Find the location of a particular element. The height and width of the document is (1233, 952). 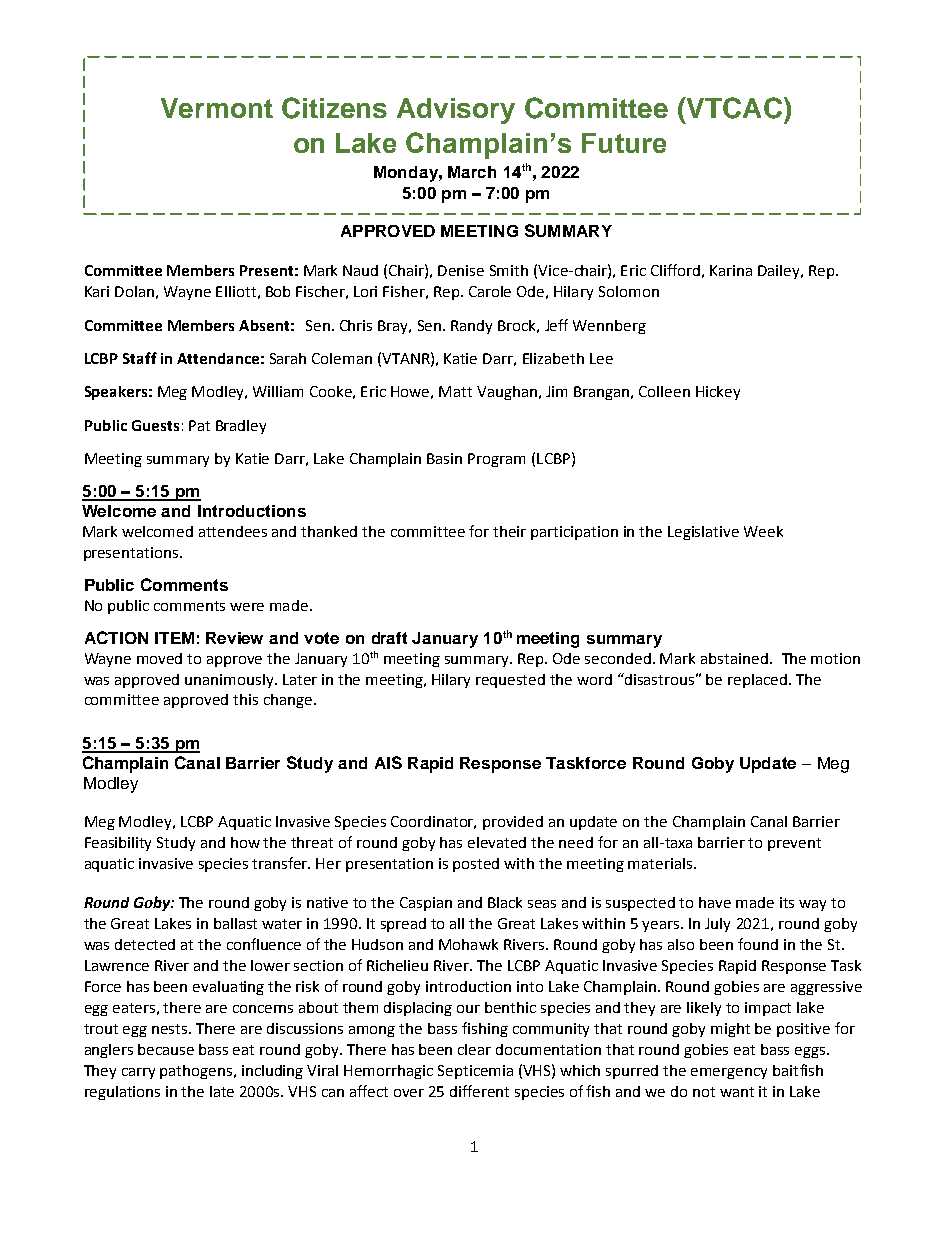

Advisory is located at coordinates (456, 111).
